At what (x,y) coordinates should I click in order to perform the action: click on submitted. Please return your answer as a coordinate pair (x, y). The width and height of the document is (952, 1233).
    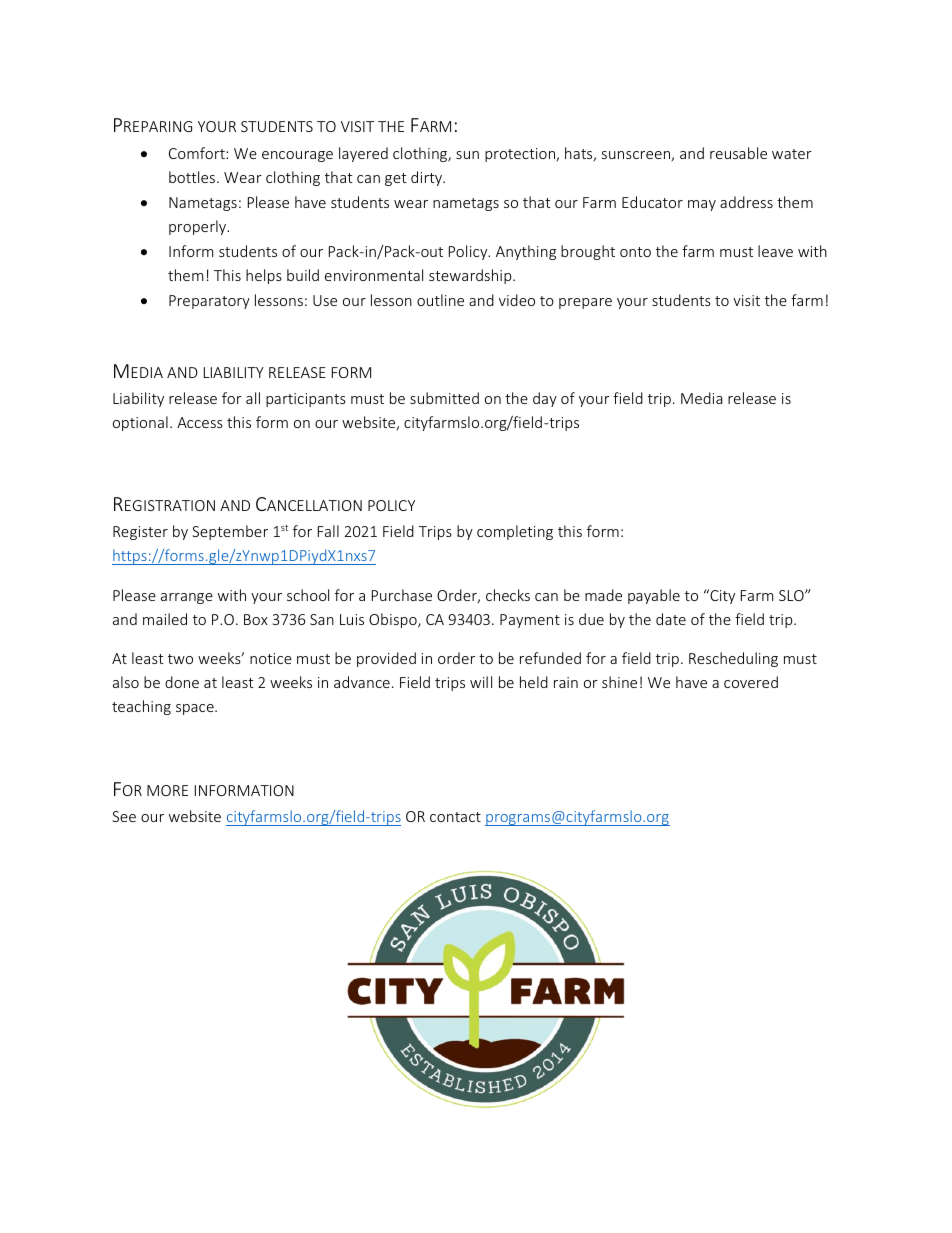
    Looking at the image, I should click on (444, 398).
